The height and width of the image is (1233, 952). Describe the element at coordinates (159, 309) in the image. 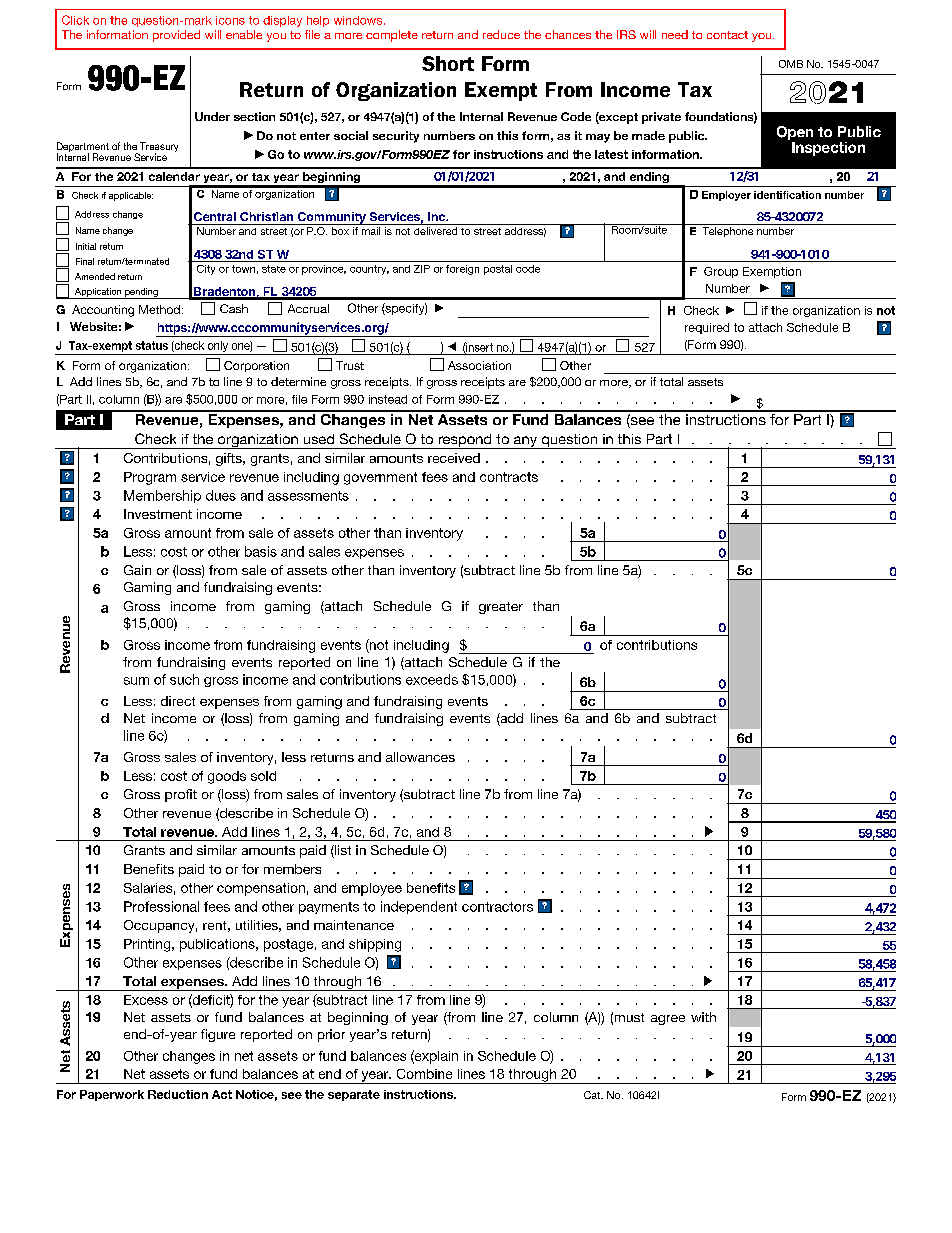

I see `Method` at that location.
